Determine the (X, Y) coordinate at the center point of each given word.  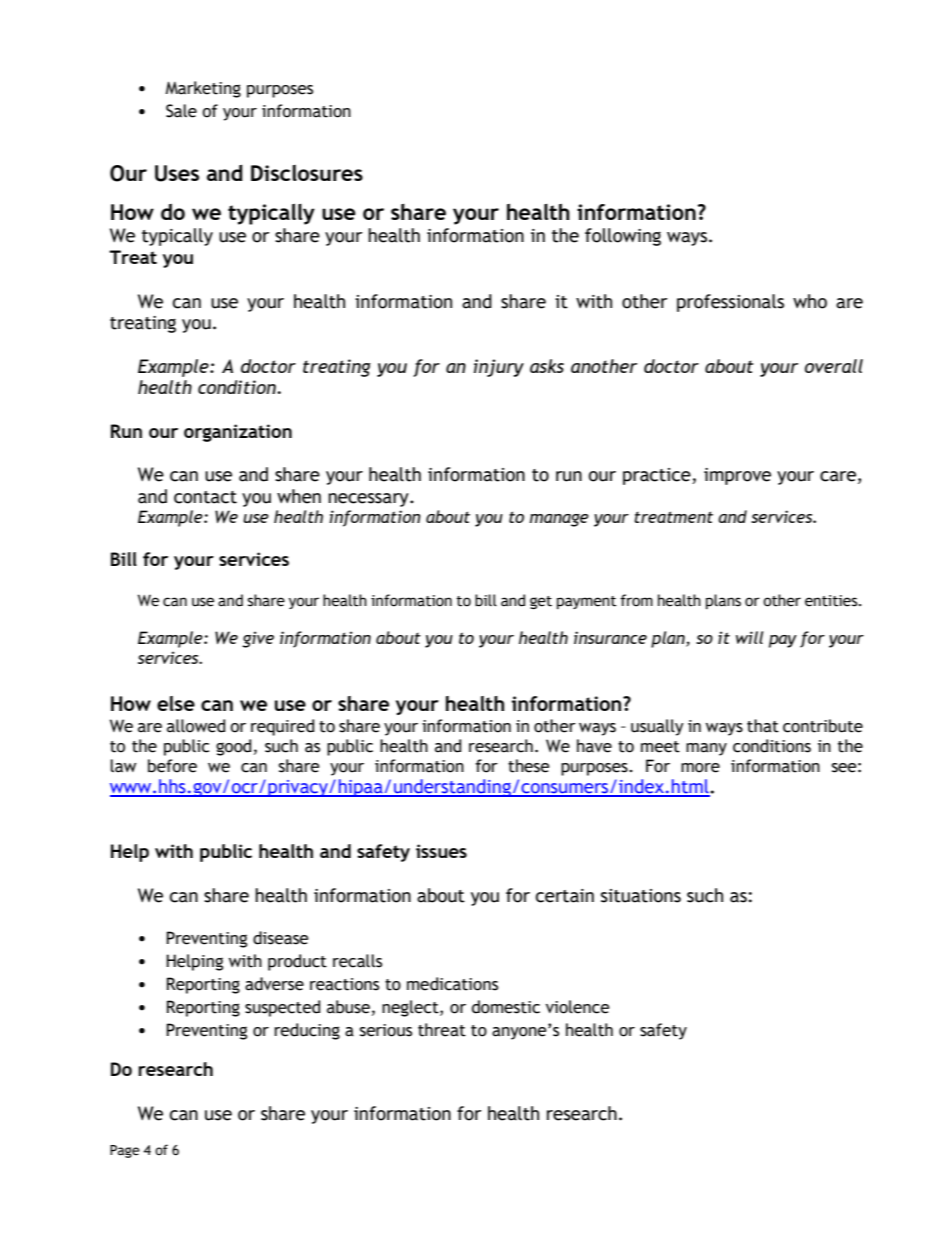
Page (125, 1151)
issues (441, 851)
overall (834, 366)
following (623, 237)
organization (238, 433)
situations (641, 896)
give (258, 639)
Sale (181, 111)
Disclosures (307, 173)
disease (281, 938)
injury (499, 368)
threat (442, 1030)
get (541, 602)
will (749, 637)
